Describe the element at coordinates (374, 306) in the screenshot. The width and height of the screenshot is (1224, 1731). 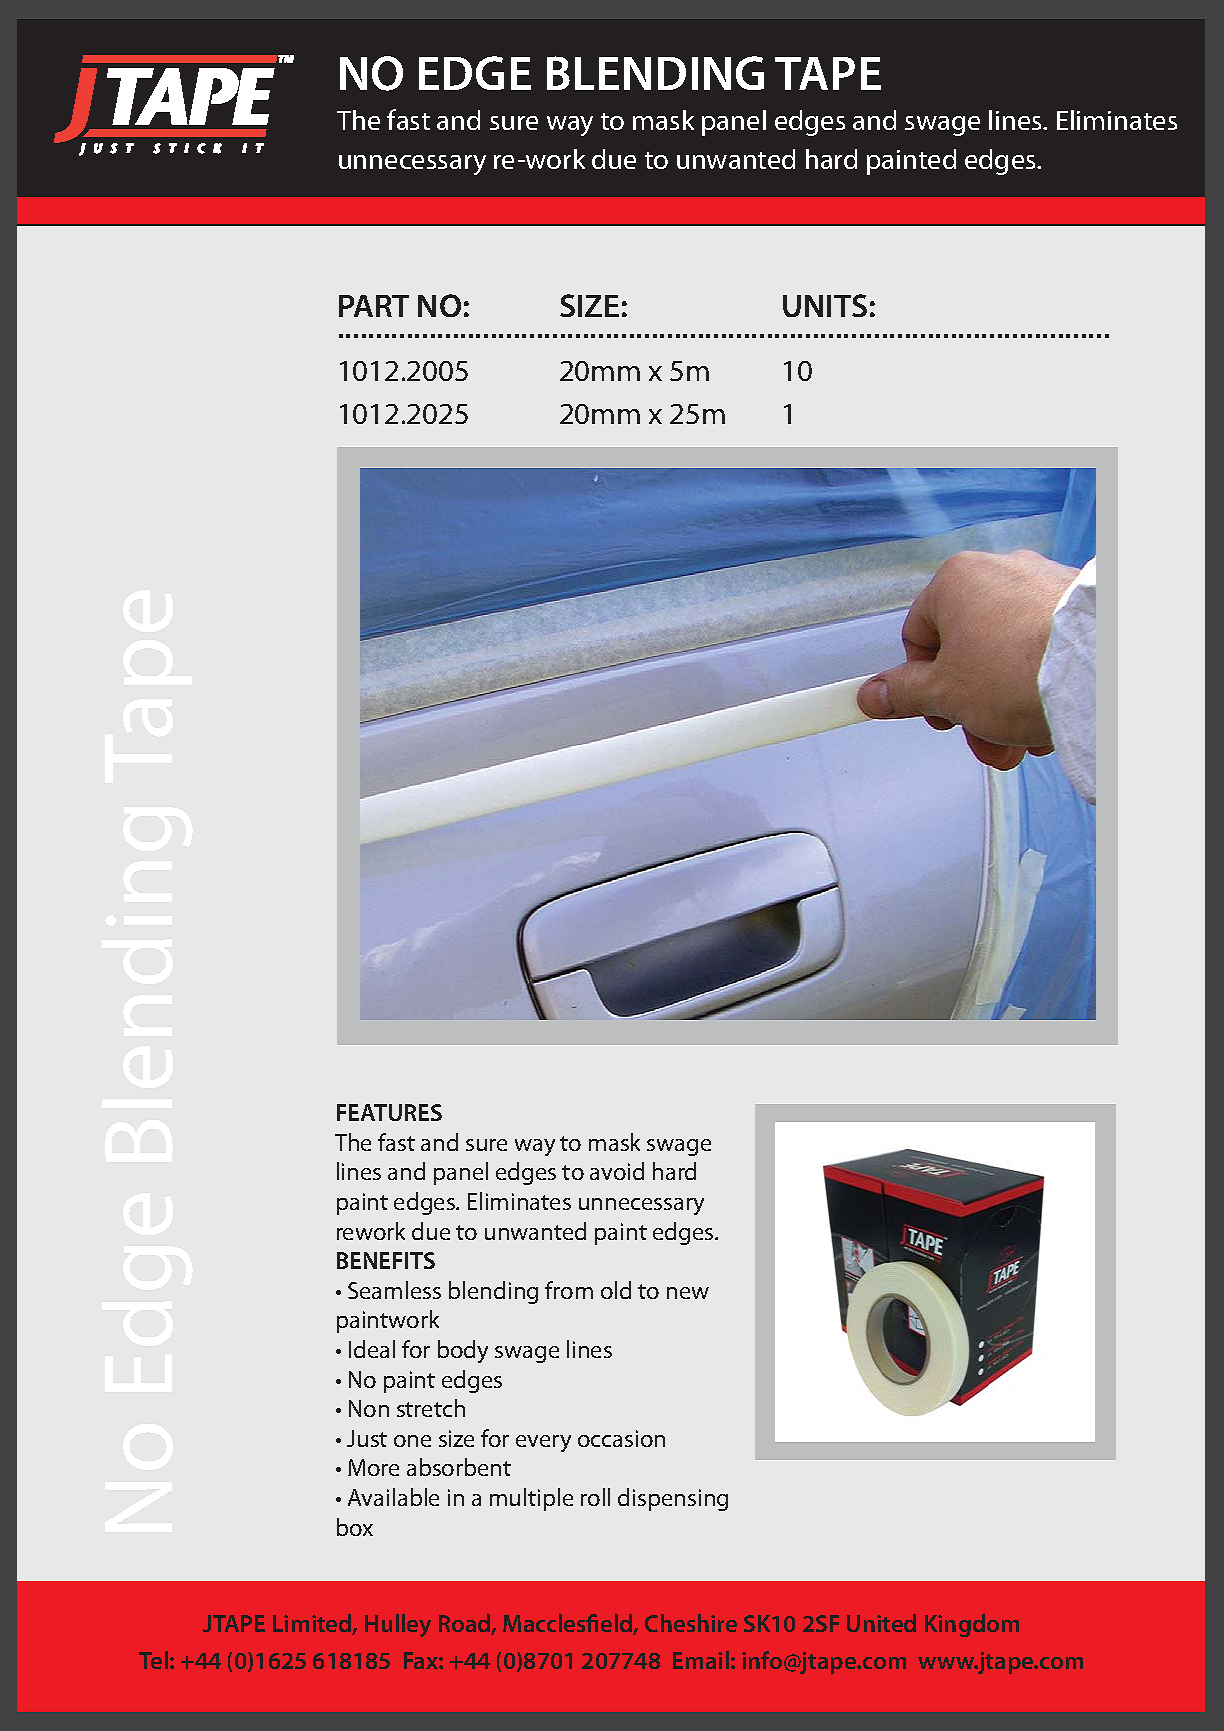
I see `PART` at that location.
